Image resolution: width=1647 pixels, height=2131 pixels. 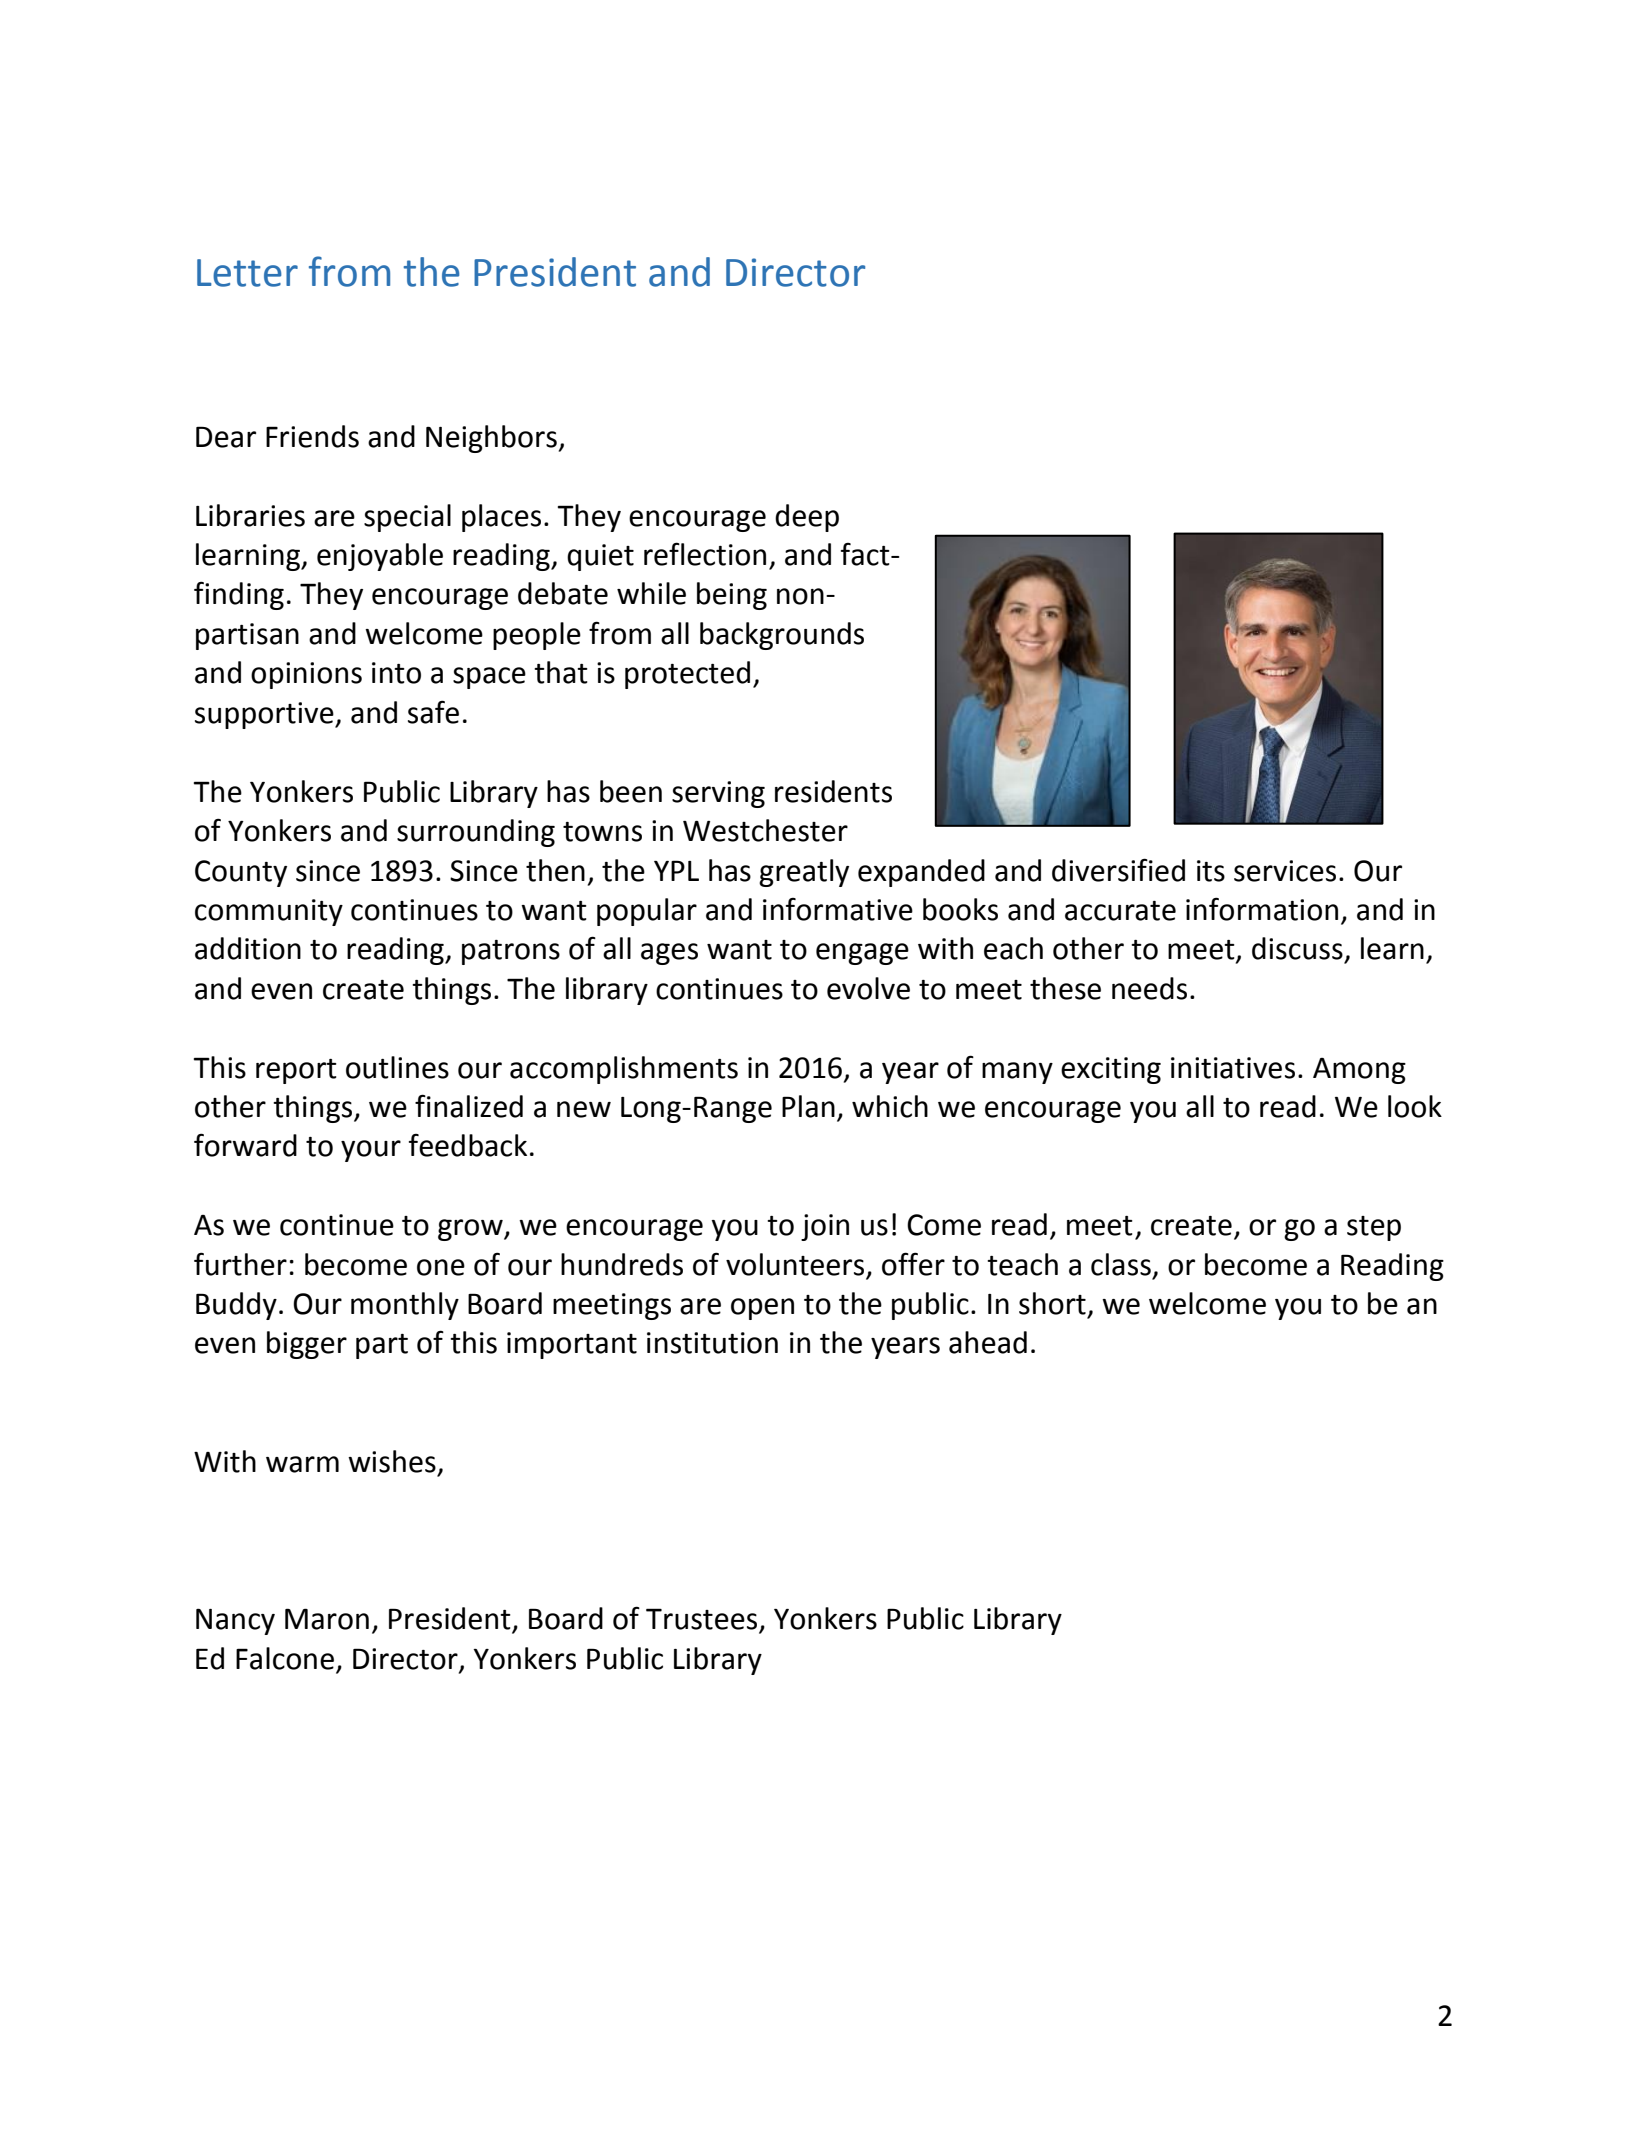 What do you see at coordinates (705, 554) in the image?
I see `reflection` at bounding box center [705, 554].
